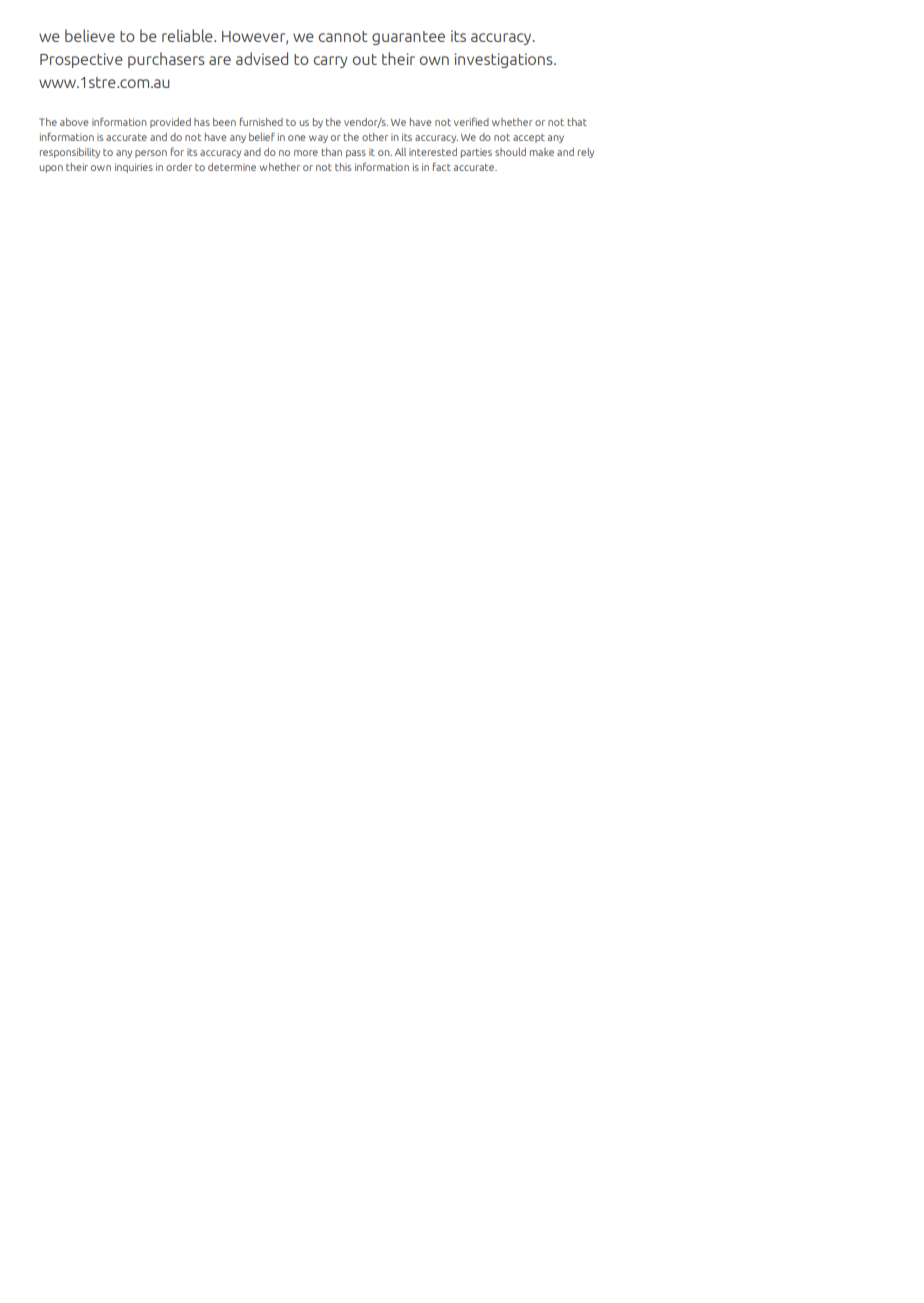  Describe the element at coordinates (408, 38) in the document. I see `guarantee` at that location.
